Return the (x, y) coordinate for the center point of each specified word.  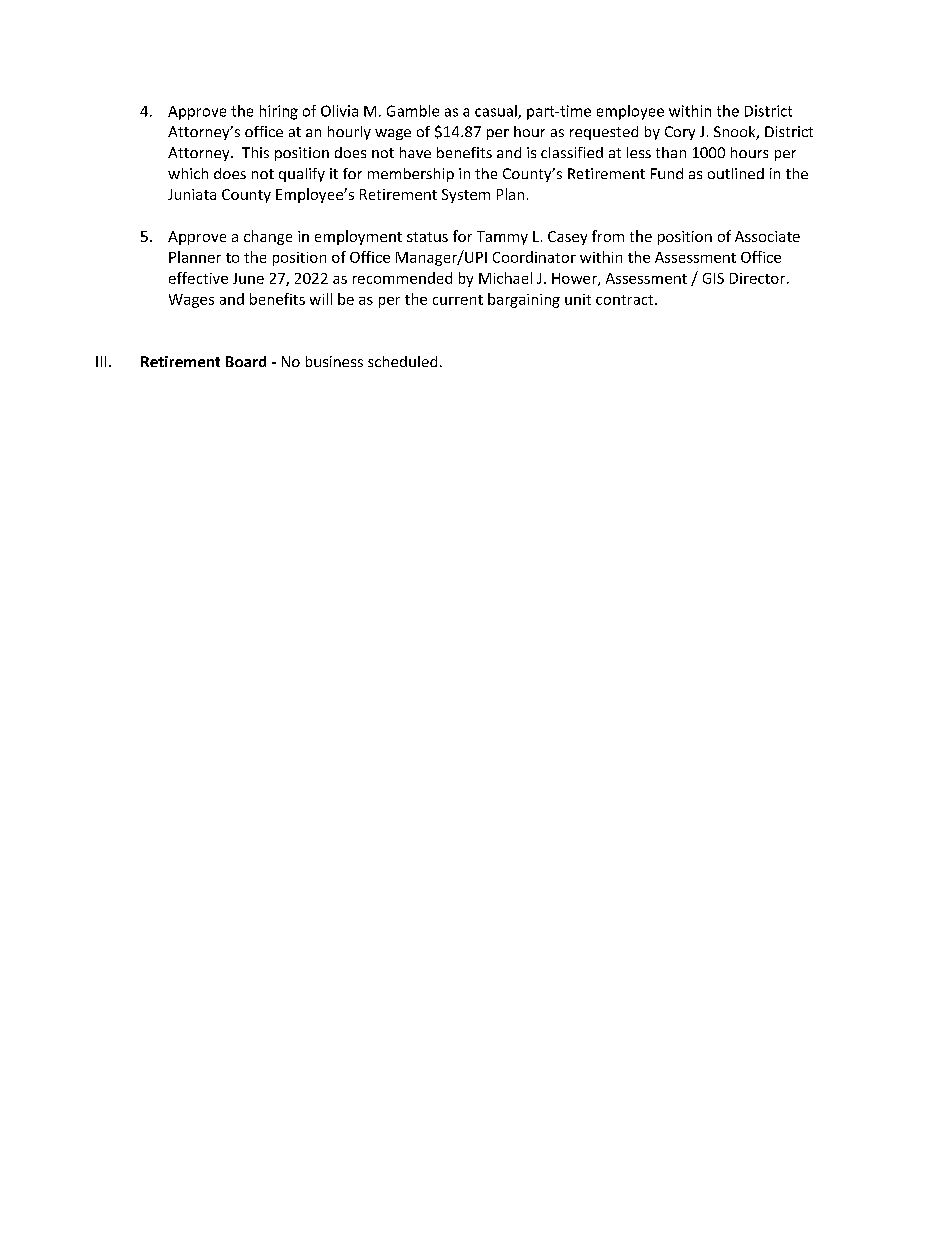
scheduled (402, 361)
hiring (279, 112)
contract (626, 300)
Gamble (413, 111)
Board (246, 361)
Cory (680, 133)
